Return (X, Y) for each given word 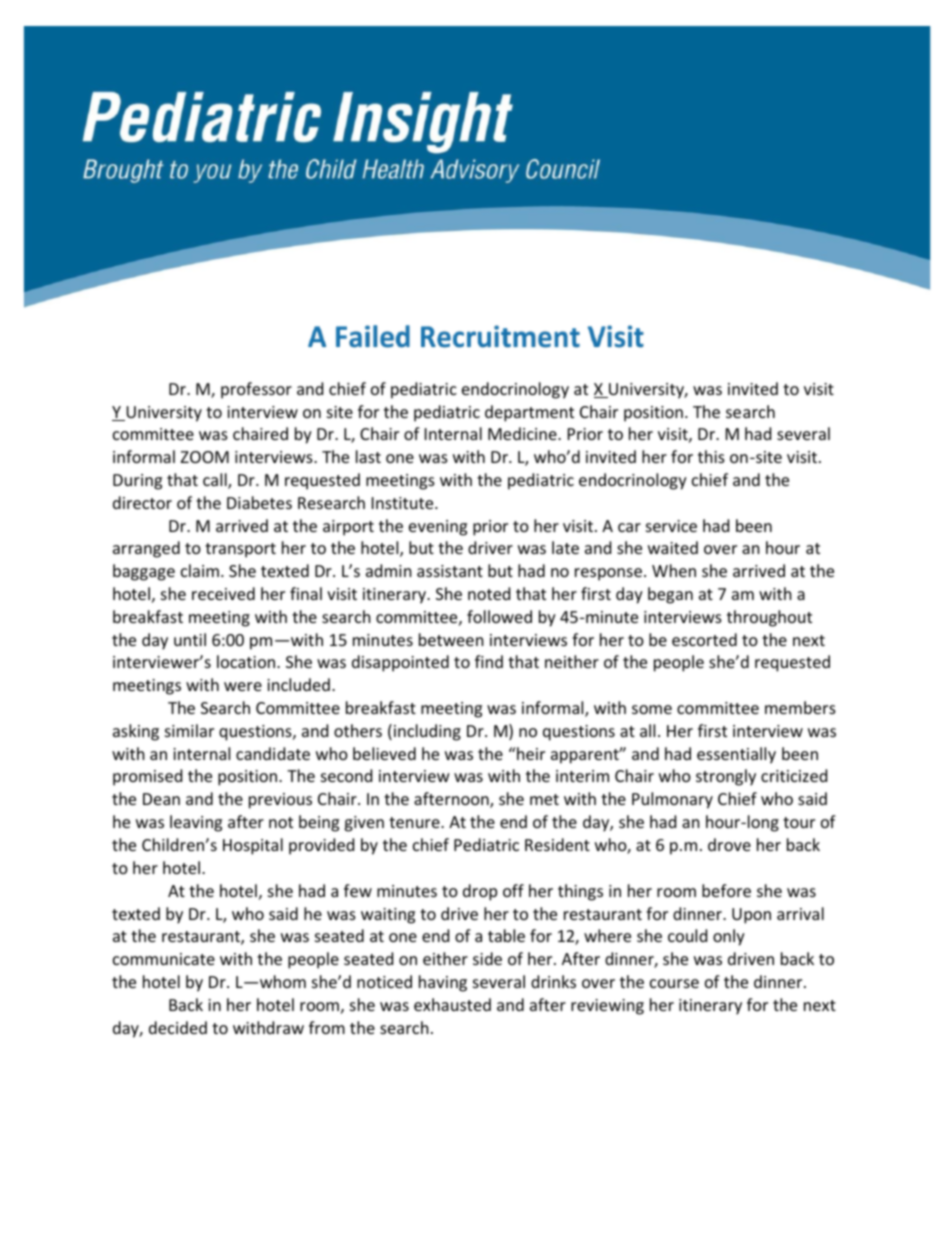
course (674, 983)
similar (189, 730)
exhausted (452, 1004)
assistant (450, 571)
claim (200, 570)
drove (729, 844)
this (711, 456)
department (529, 413)
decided (178, 1027)
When (674, 570)
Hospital (253, 846)
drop (480, 892)
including (427, 732)
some (652, 709)
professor (256, 390)
